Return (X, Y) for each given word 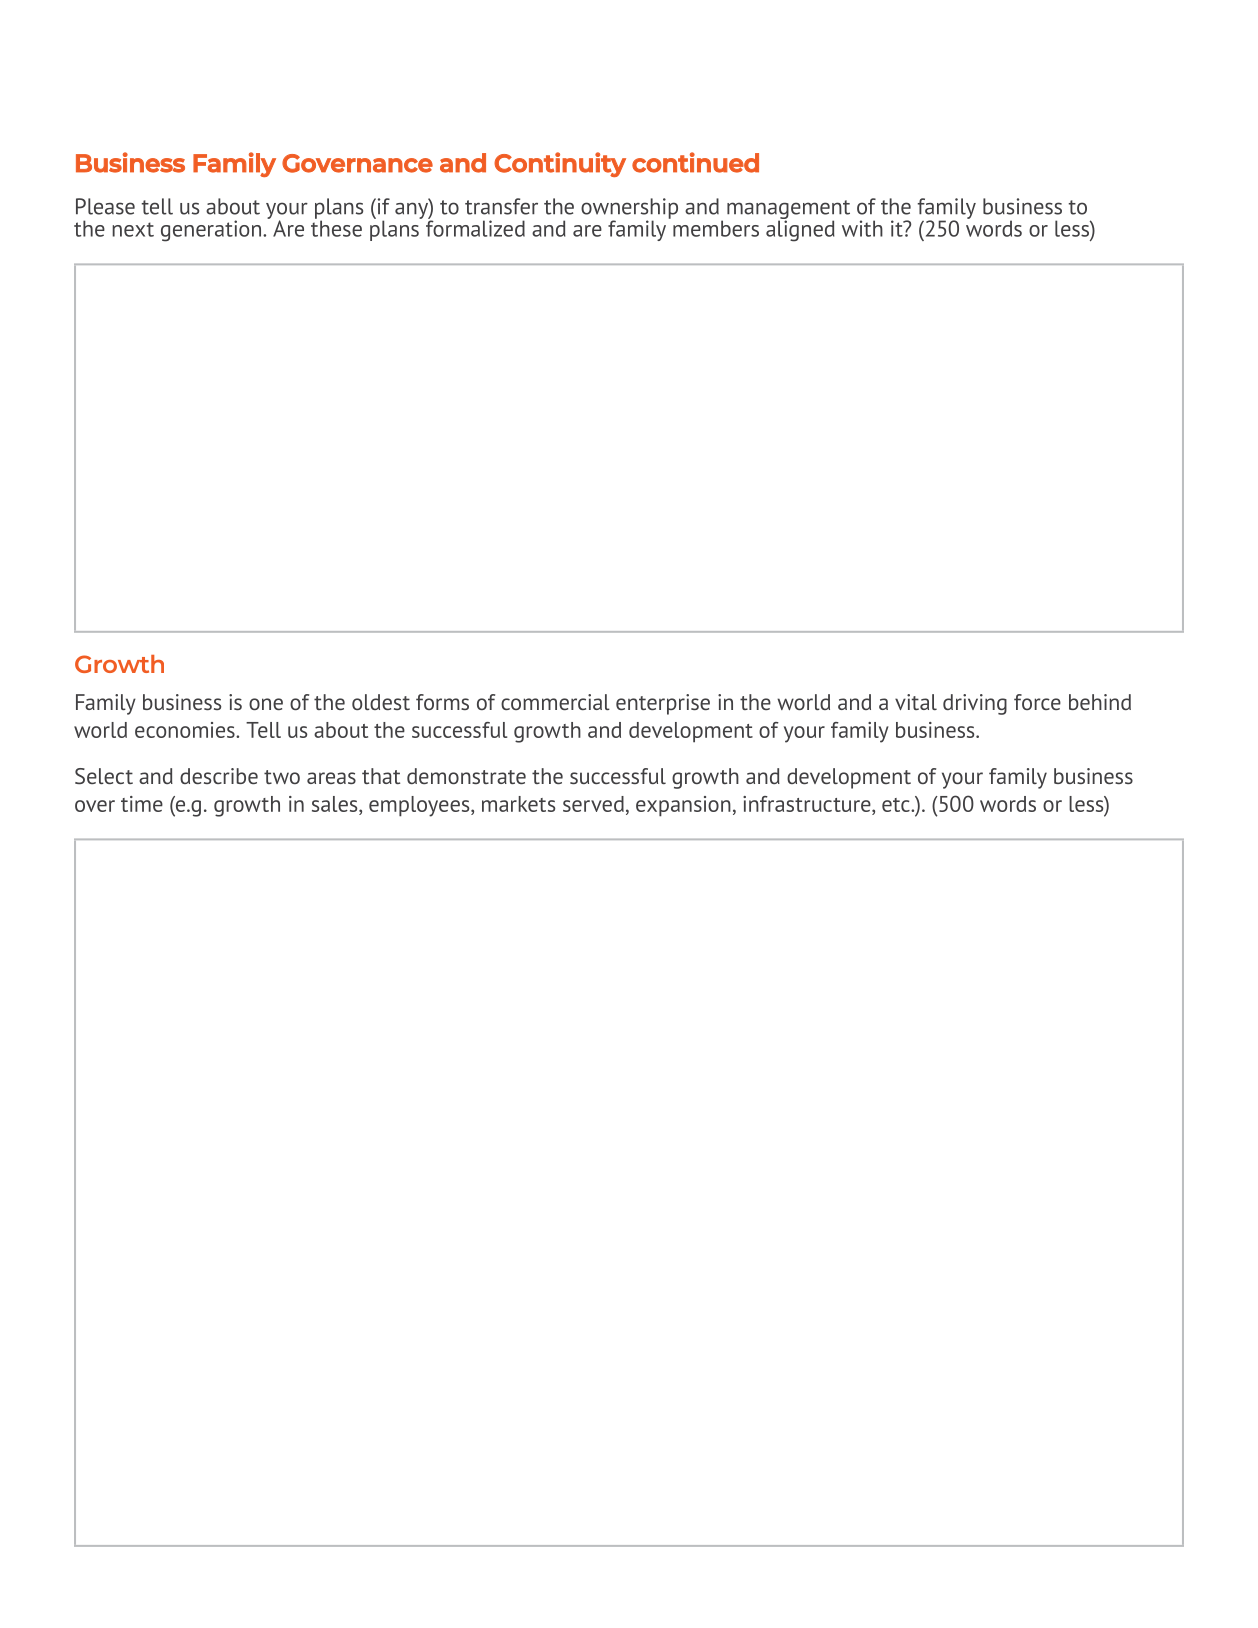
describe (219, 776)
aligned (800, 230)
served (593, 804)
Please (105, 206)
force (1037, 702)
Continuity (560, 164)
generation (211, 231)
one (266, 704)
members (716, 228)
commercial (555, 702)
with (862, 228)
